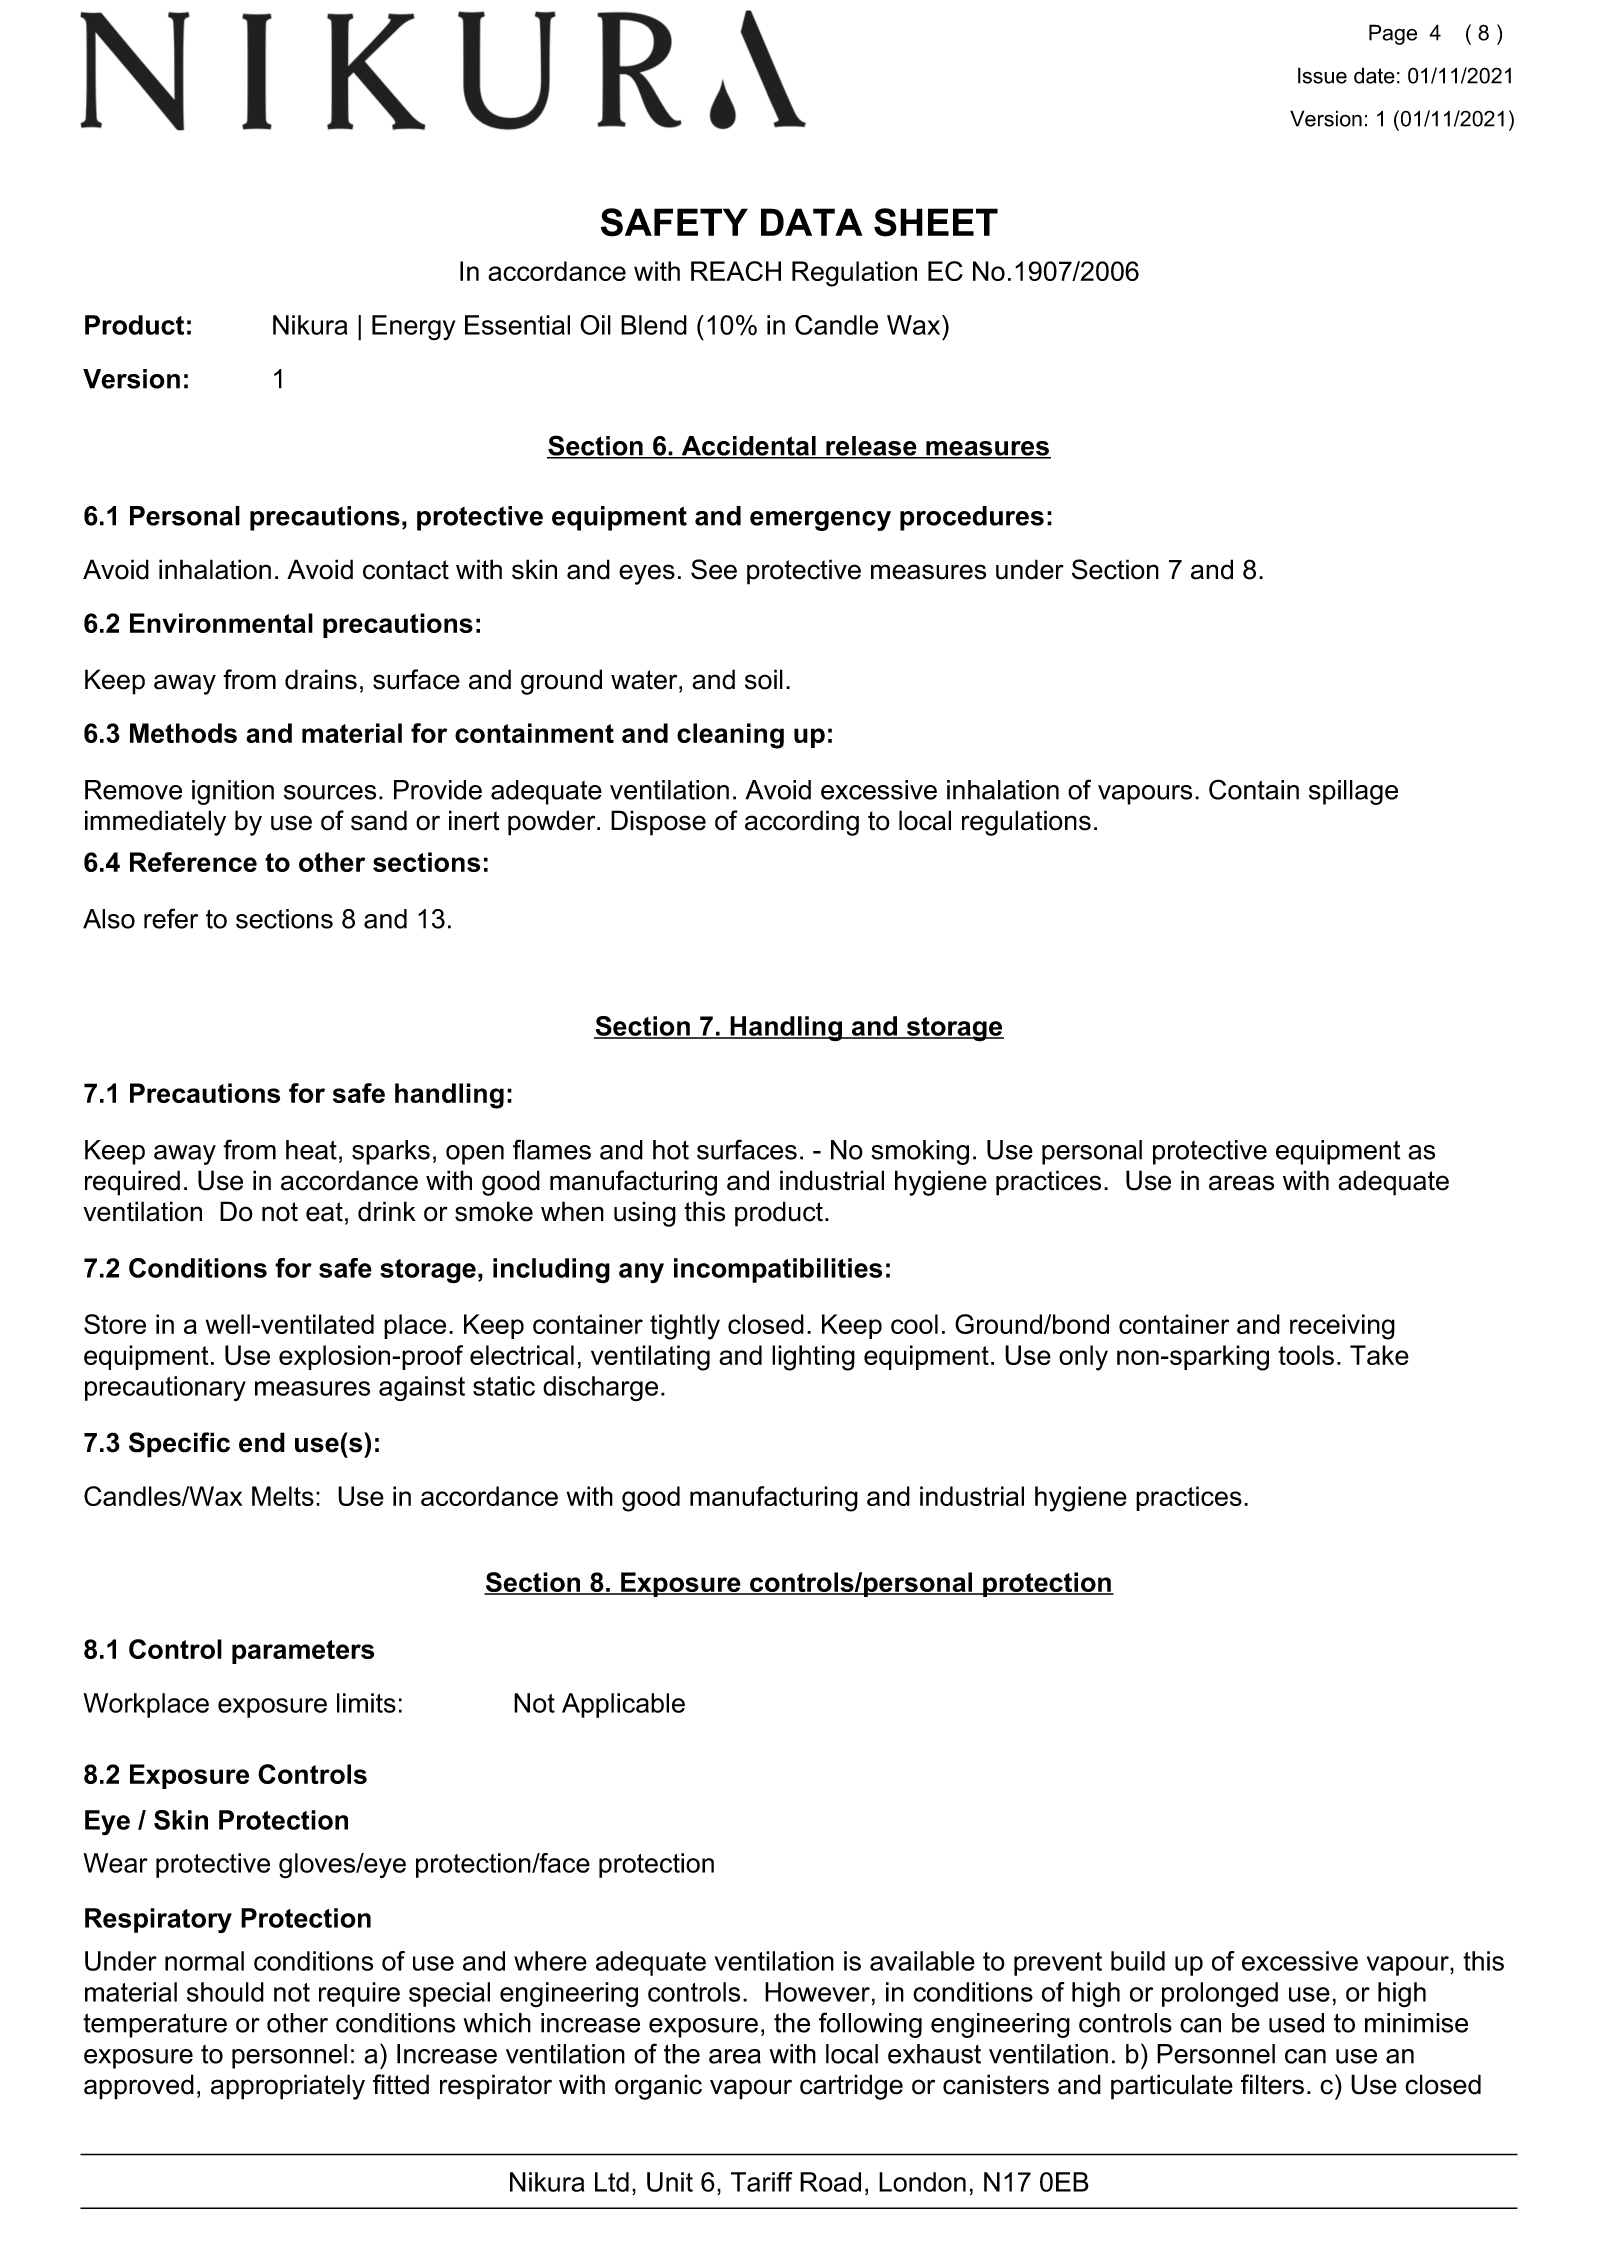 This image has height=2262, width=1598. Describe the element at coordinates (311, 1150) in the image. I see `heat` at that location.
